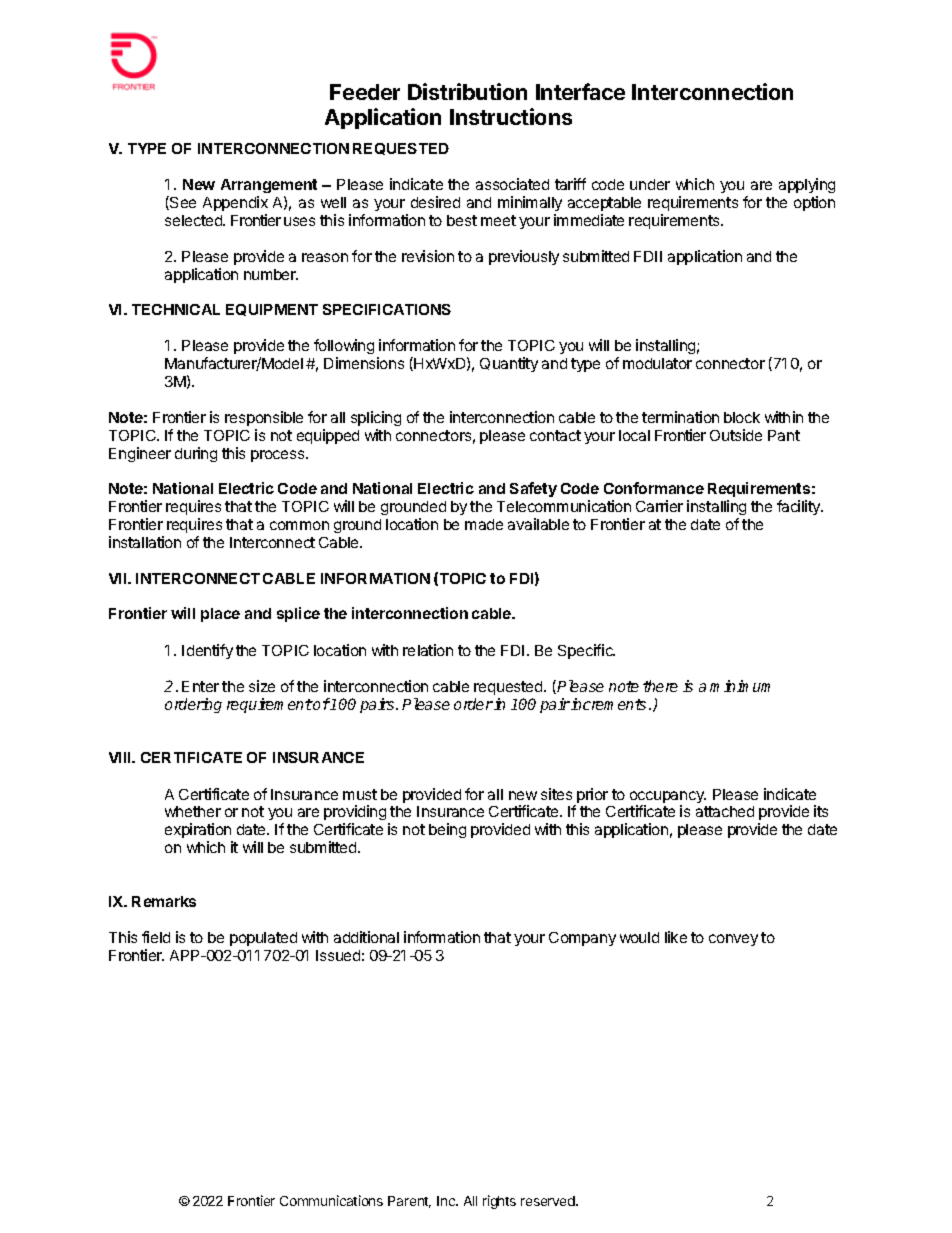 This document has height=1233, width=952. I want to click on Safety, so click(533, 489).
